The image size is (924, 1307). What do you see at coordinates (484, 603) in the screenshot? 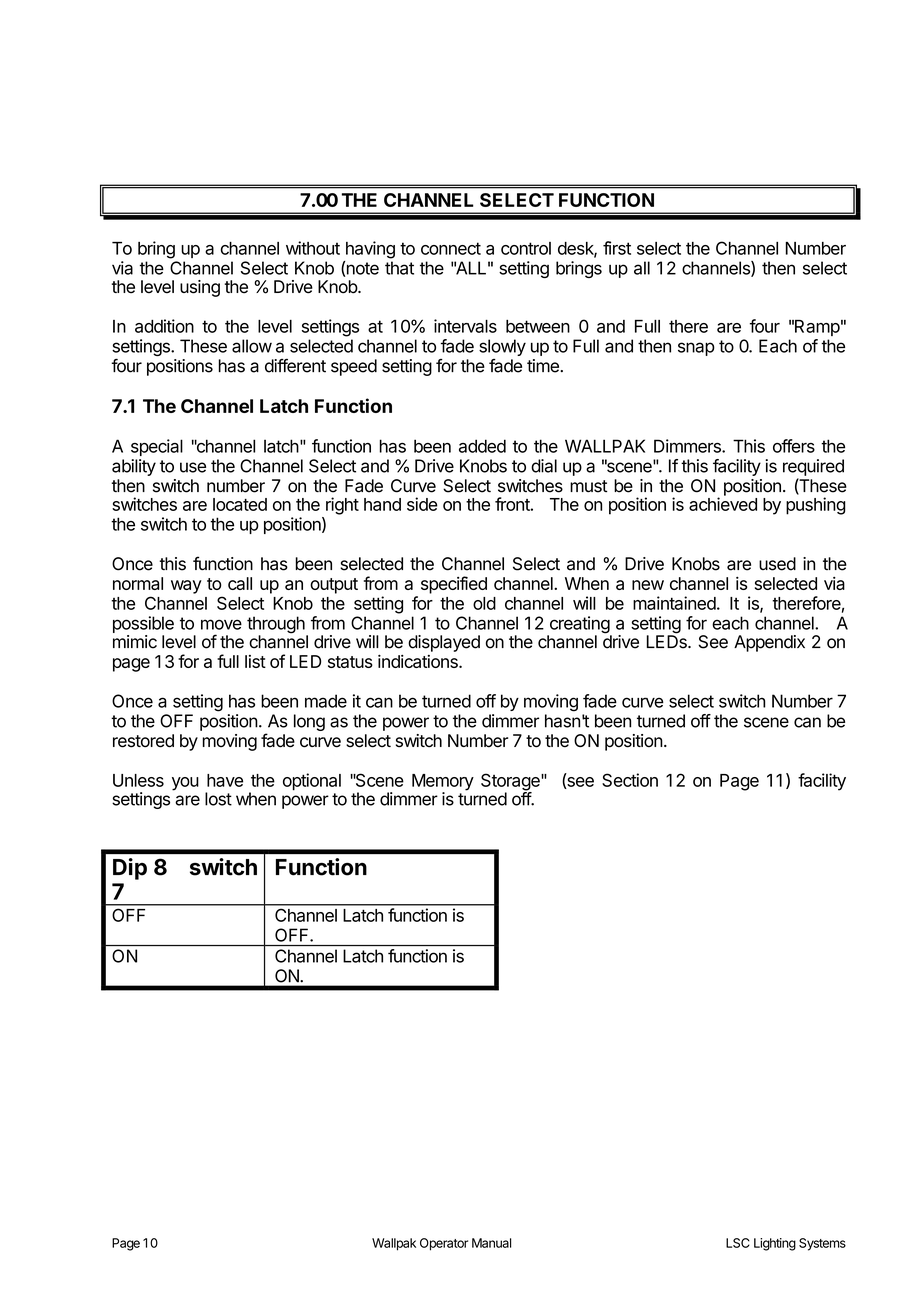
I see `old` at bounding box center [484, 603].
